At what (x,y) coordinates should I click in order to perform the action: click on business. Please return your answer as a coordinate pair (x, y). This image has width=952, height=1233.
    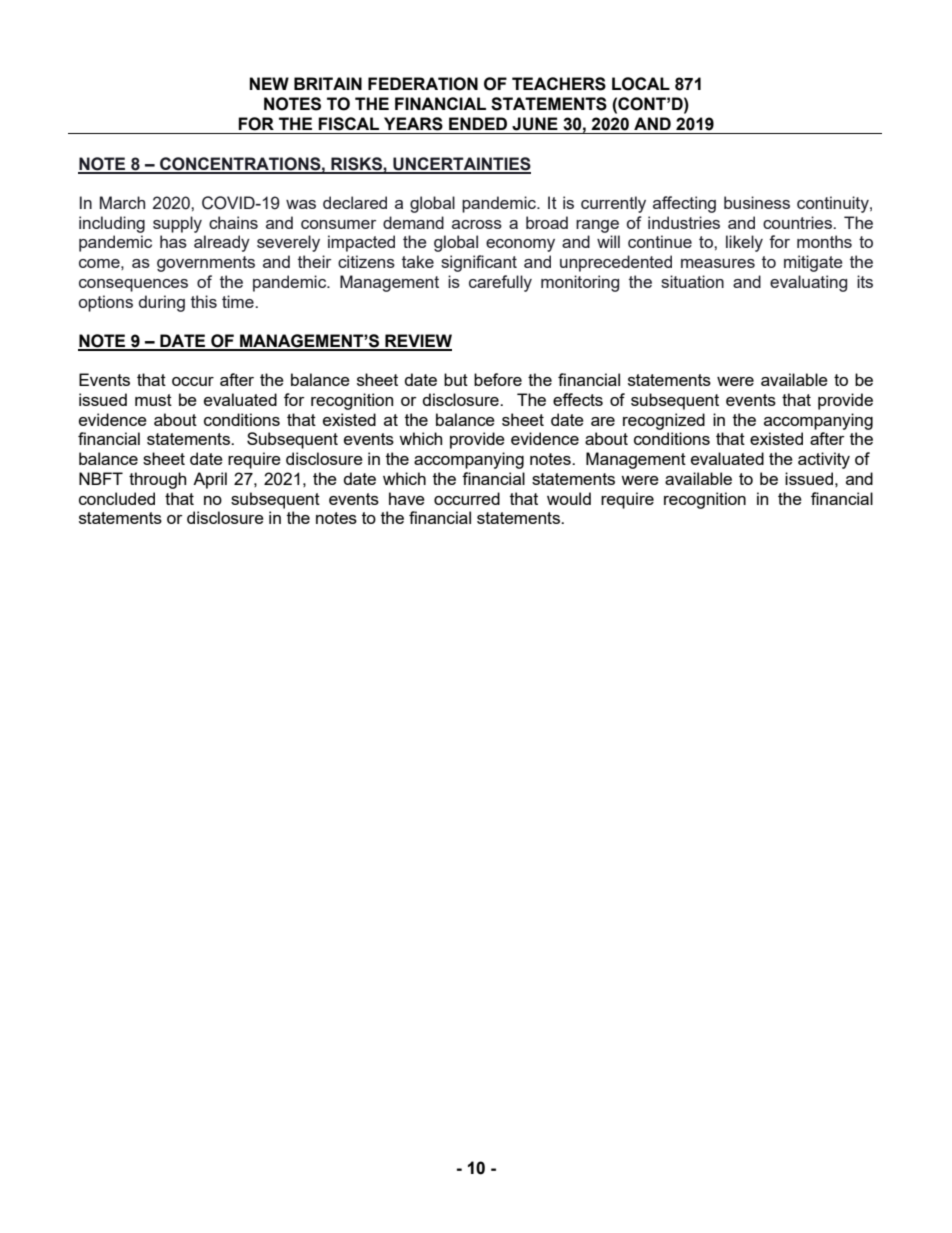
    Looking at the image, I should click on (757, 202).
